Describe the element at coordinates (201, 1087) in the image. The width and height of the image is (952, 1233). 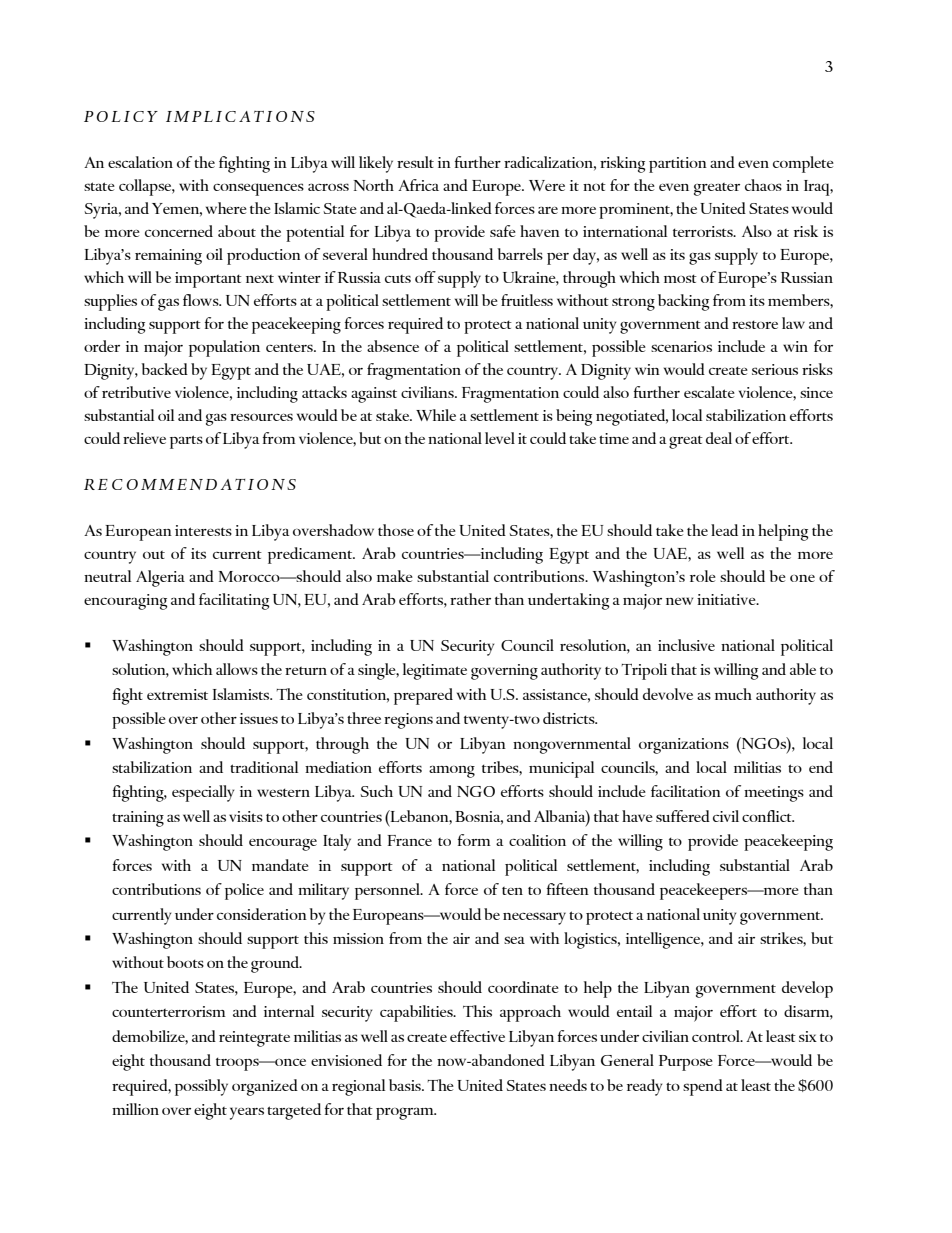
I see `possibly` at that location.
